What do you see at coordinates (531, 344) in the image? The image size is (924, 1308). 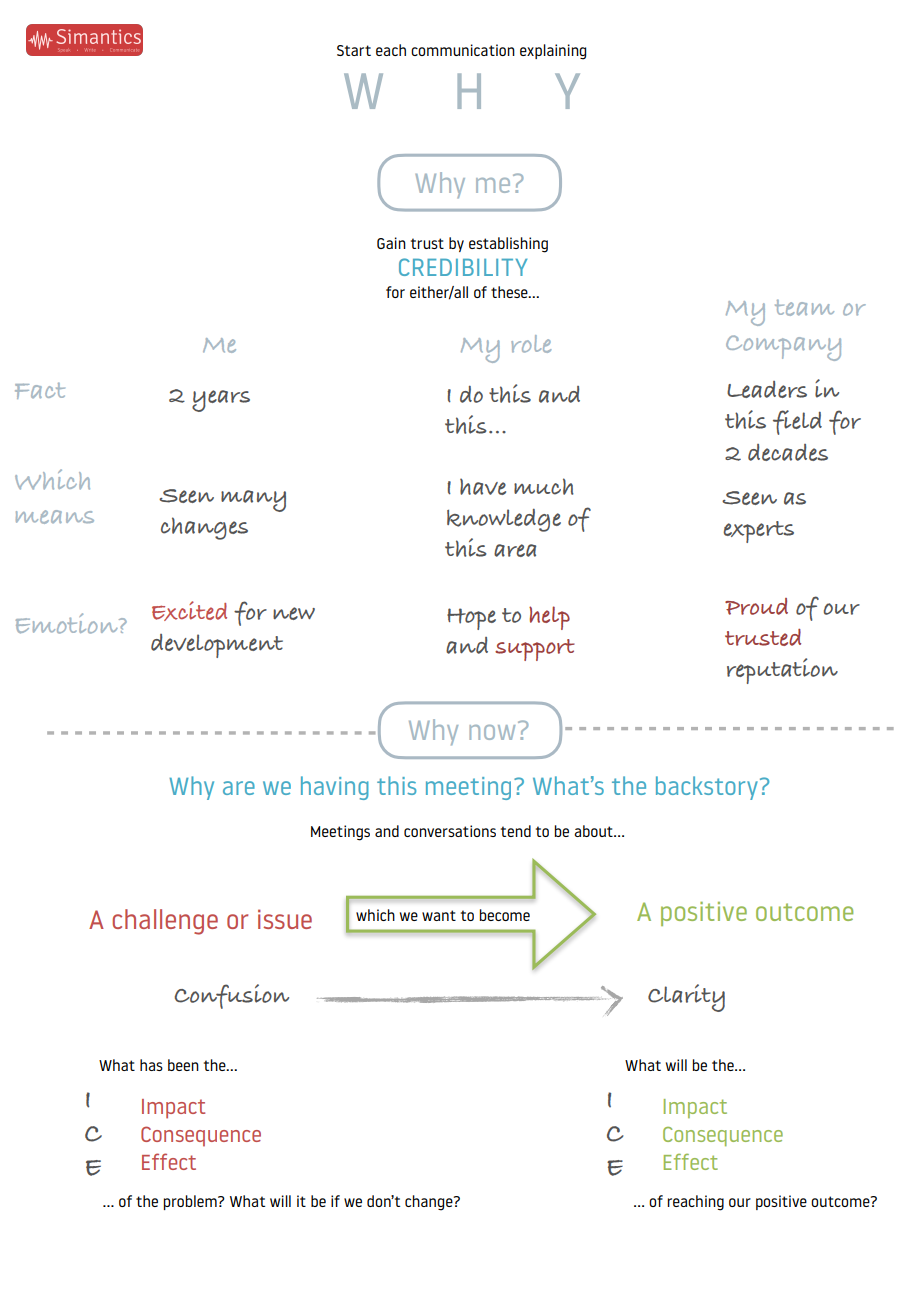 I see `role` at bounding box center [531, 344].
